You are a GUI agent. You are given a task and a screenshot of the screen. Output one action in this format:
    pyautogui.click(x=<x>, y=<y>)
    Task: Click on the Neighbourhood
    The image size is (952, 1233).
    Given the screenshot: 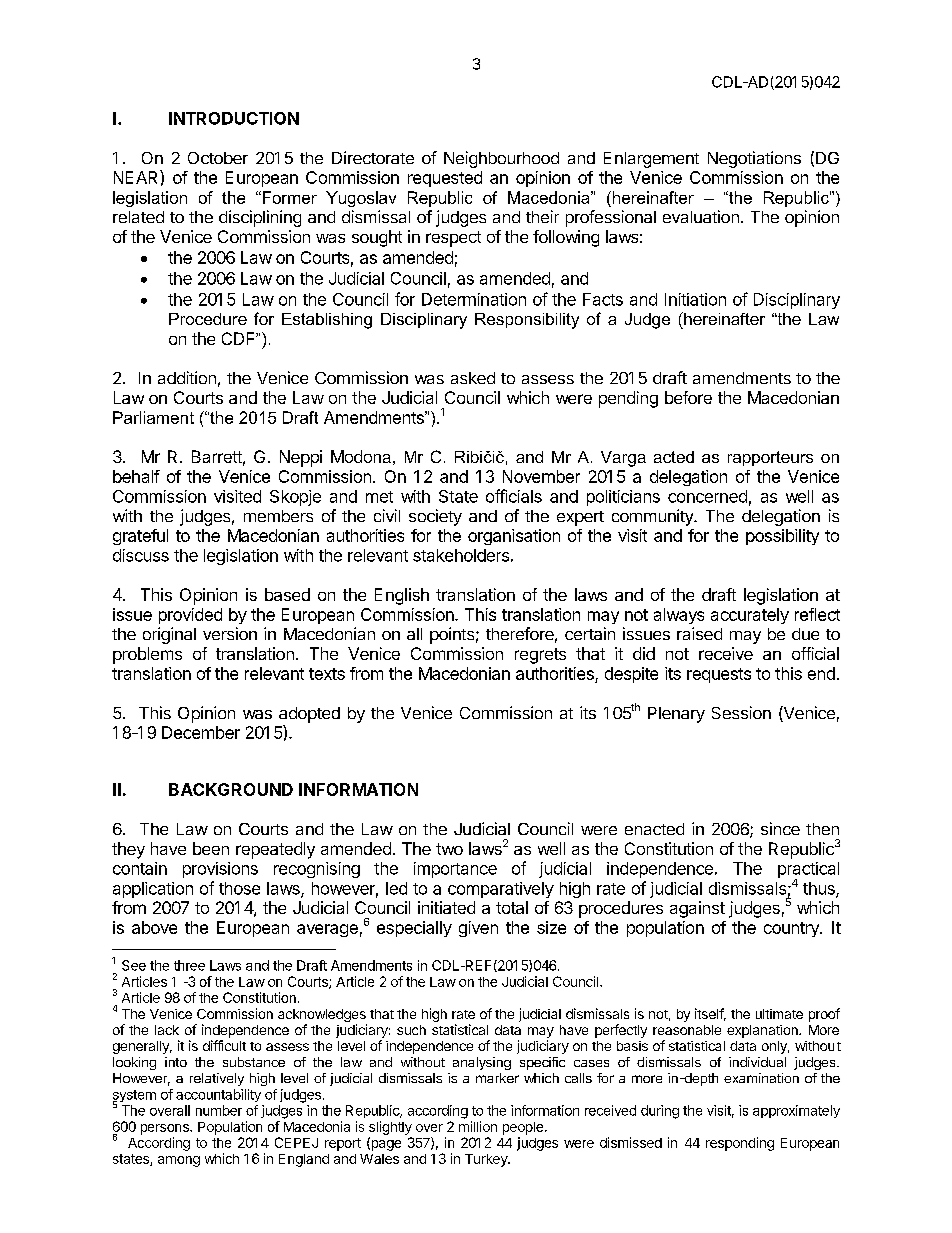 What is the action you would take?
    pyautogui.click(x=501, y=159)
